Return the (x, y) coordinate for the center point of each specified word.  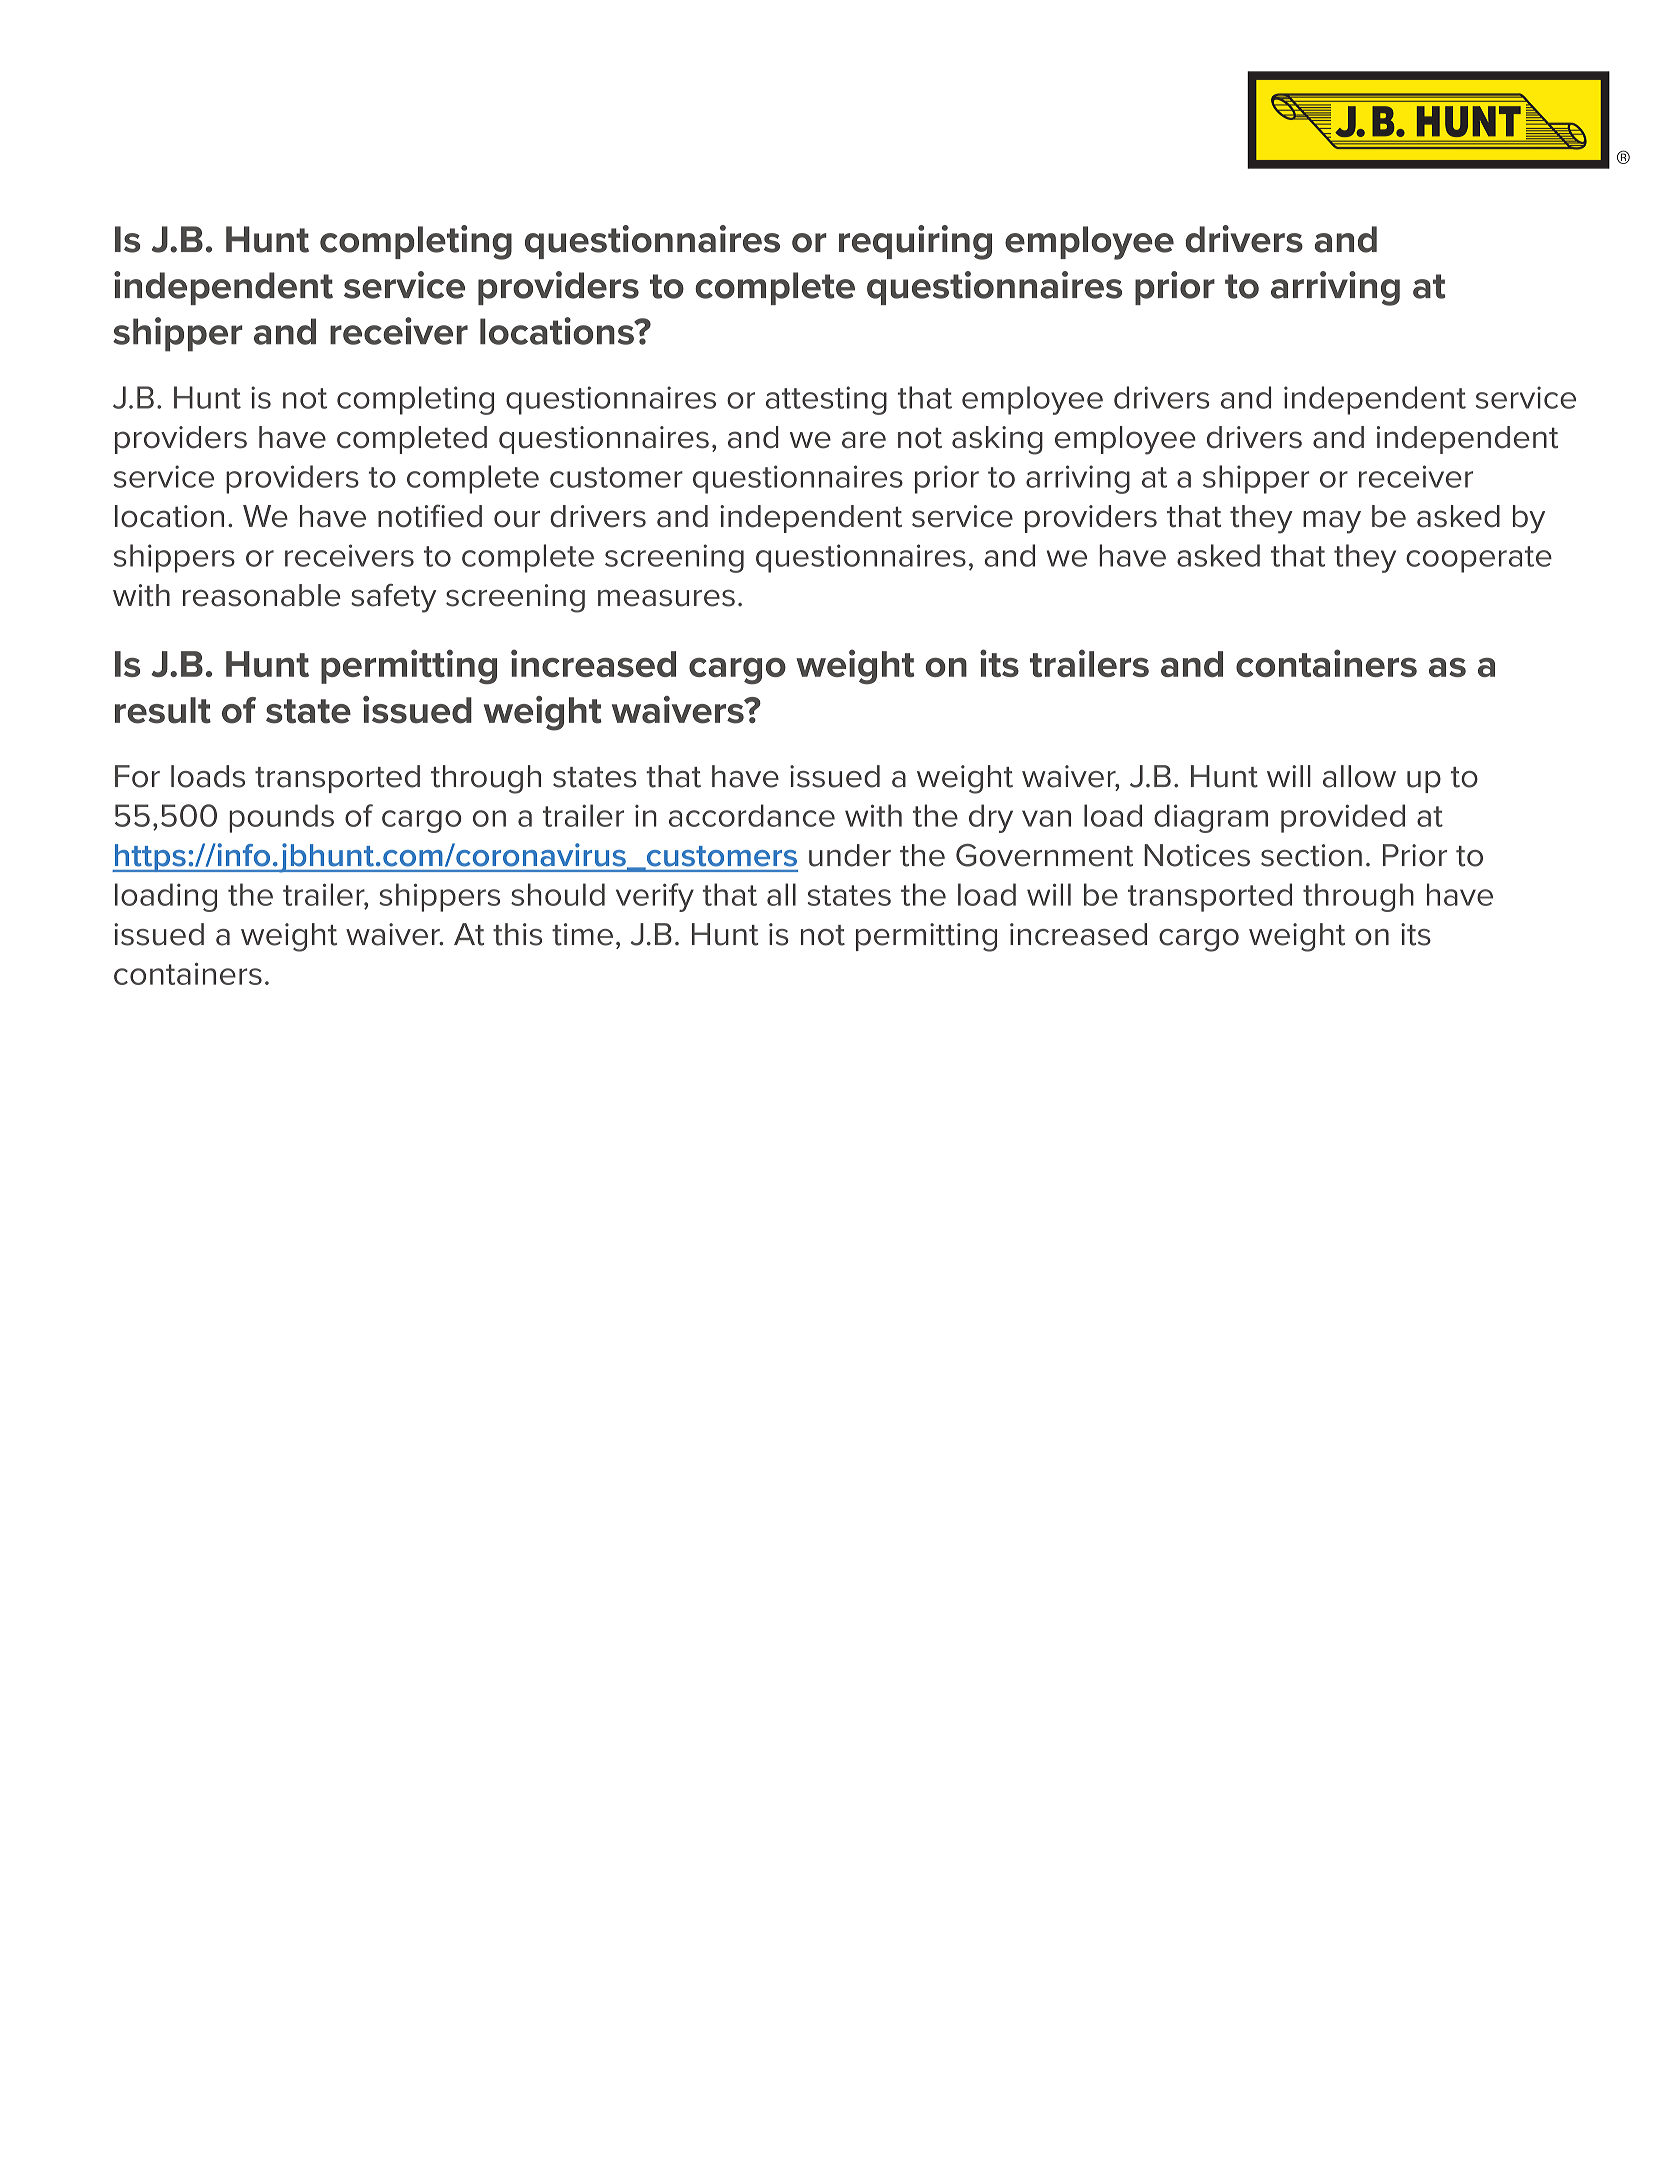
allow (1359, 776)
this (517, 934)
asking (997, 440)
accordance (752, 815)
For (137, 776)
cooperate (1479, 559)
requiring (915, 242)
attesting (826, 400)
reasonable (261, 595)
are (864, 440)
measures (666, 598)
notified (430, 516)
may (1332, 522)
